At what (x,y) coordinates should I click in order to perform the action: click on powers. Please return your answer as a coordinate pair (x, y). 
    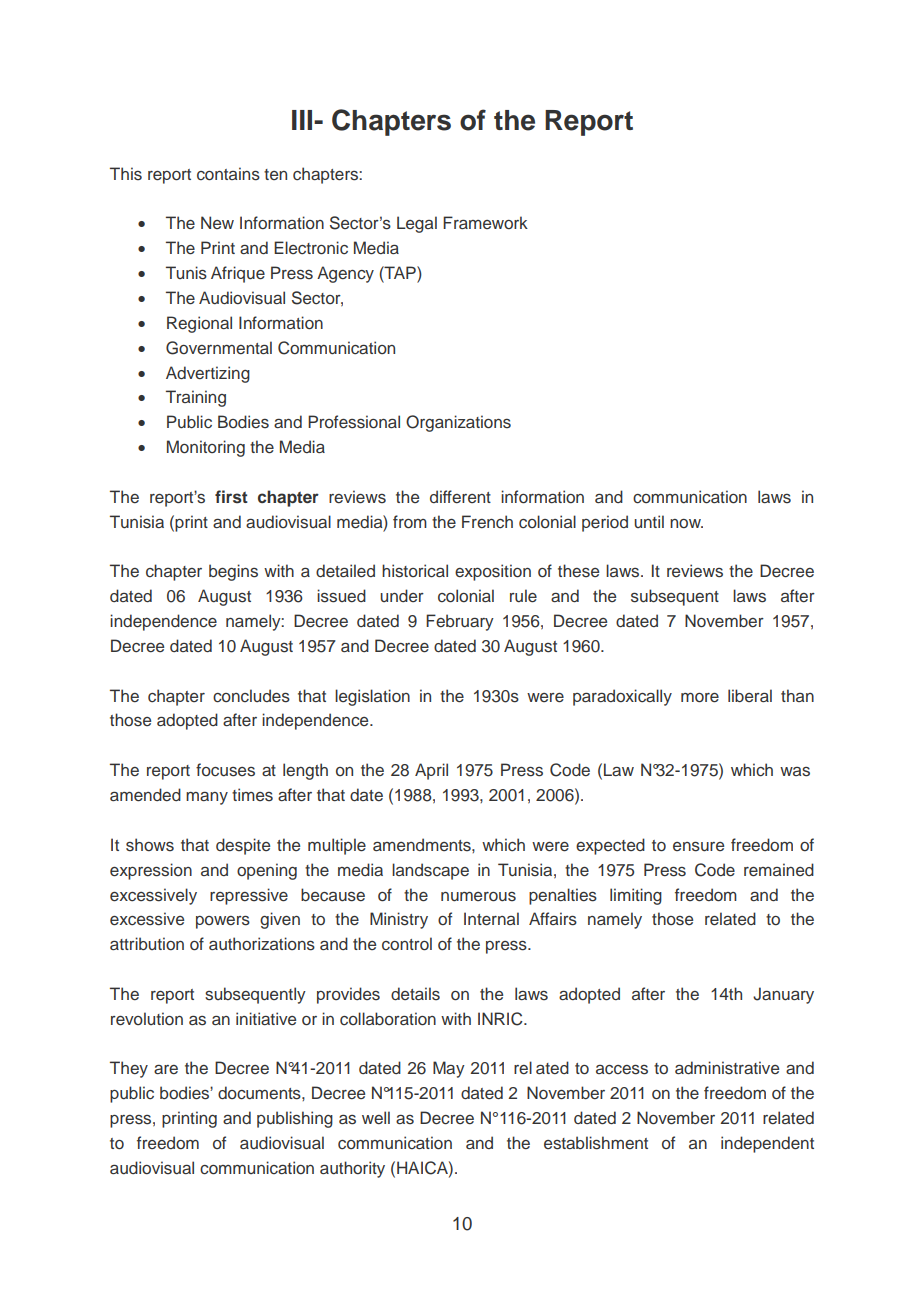
    Looking at the image, I should click on (223, 922).
